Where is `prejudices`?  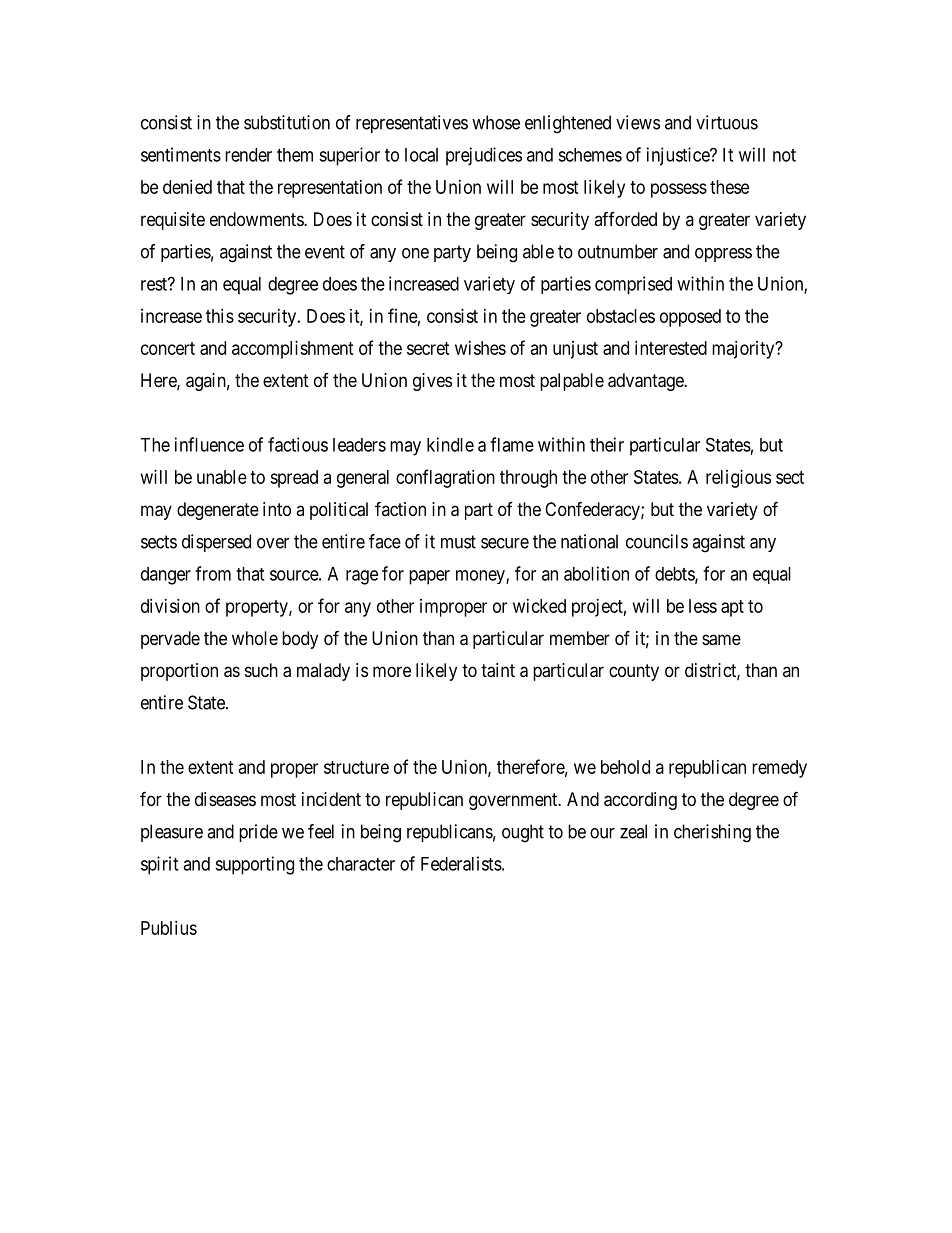 prejudices is located at coordinates (484, 156).
